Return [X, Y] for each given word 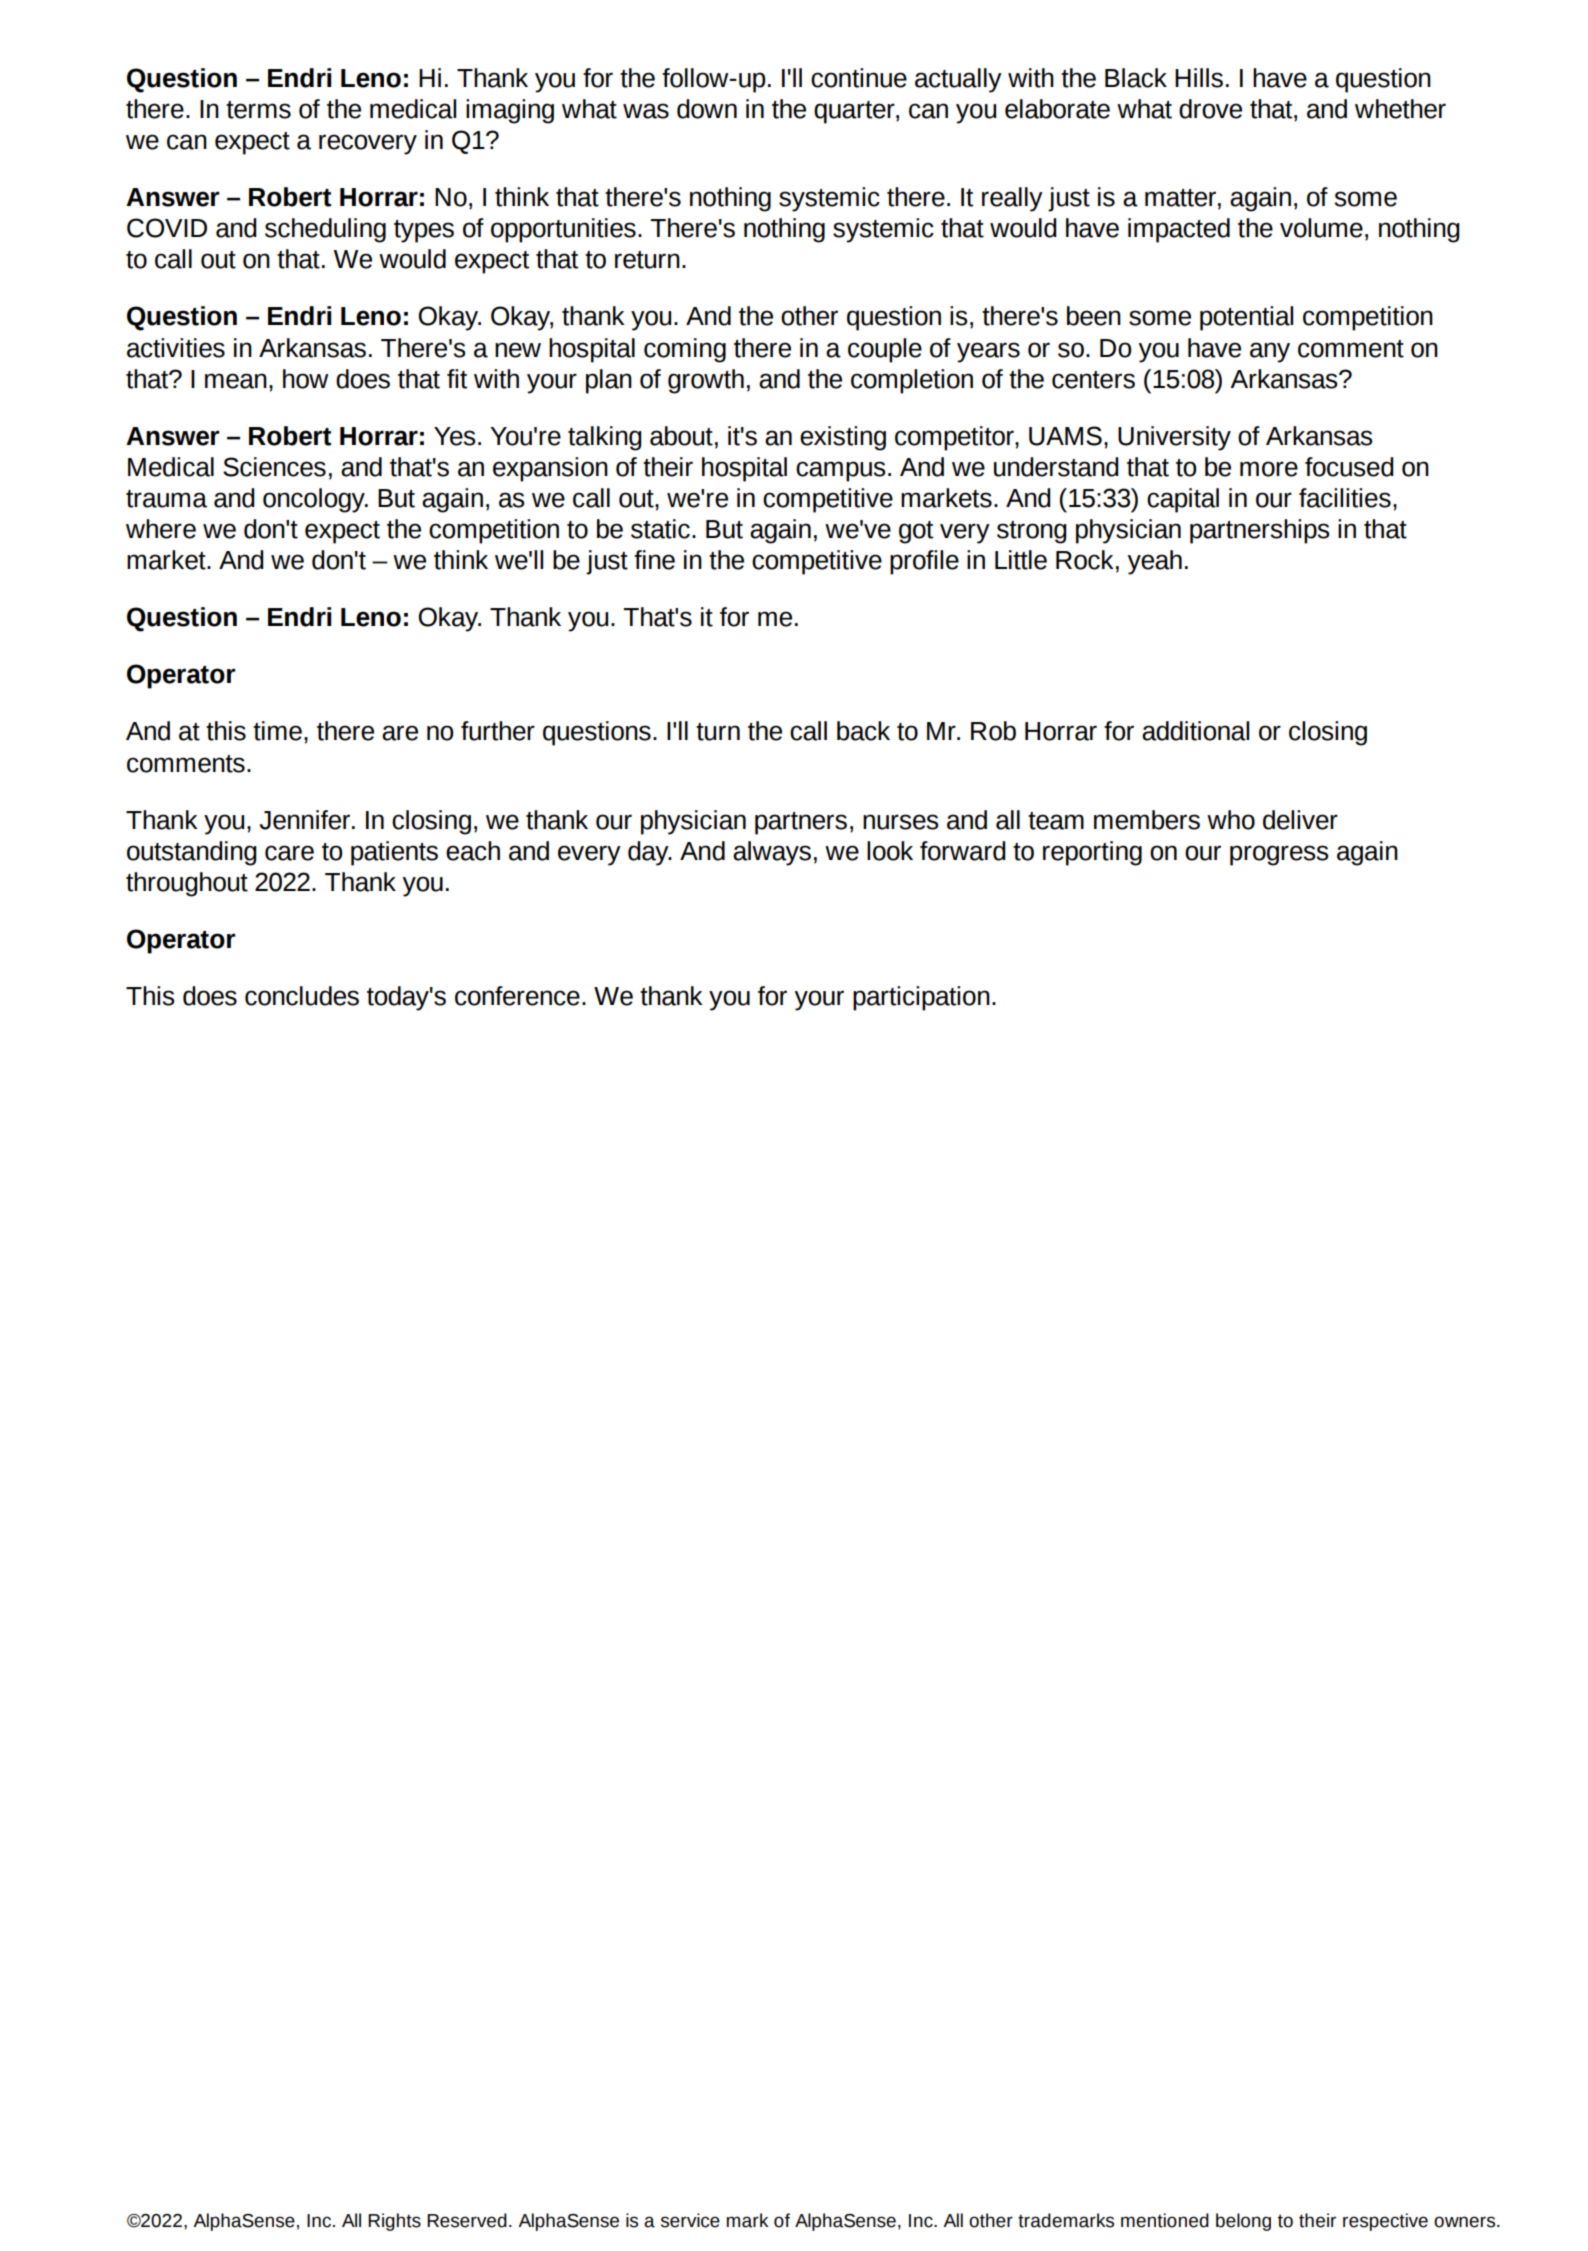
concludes [302, 996]
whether [1400, 109]
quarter [855, 112]
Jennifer [305, 820]
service [690, 2220]
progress [1279, 855]
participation [921, 998]
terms [258, 110]
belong [1243, 2222]
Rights [394, 2222]
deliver [1300, 820]
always [772, 853]
